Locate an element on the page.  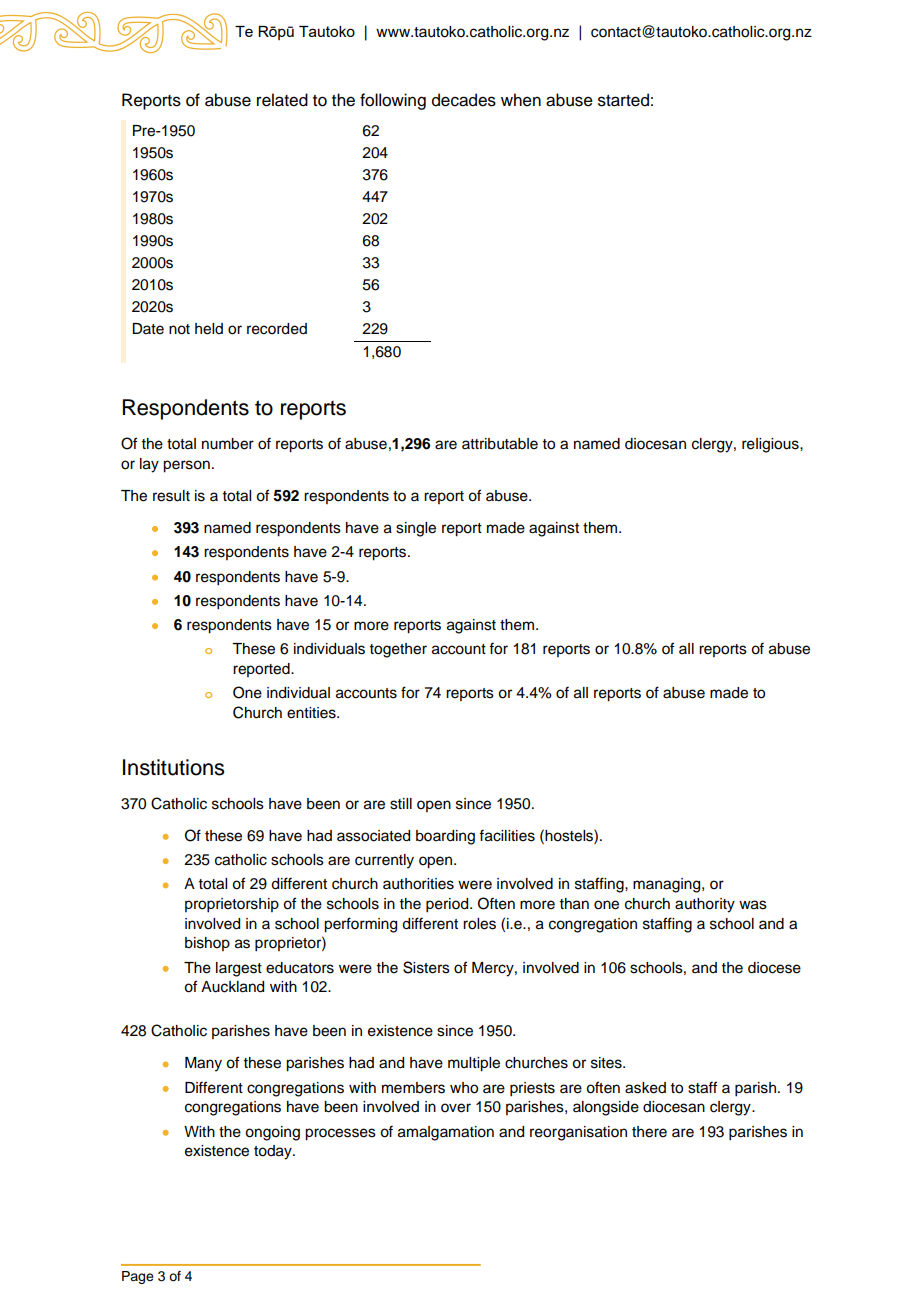
number is located at coordinates (228, 444).
